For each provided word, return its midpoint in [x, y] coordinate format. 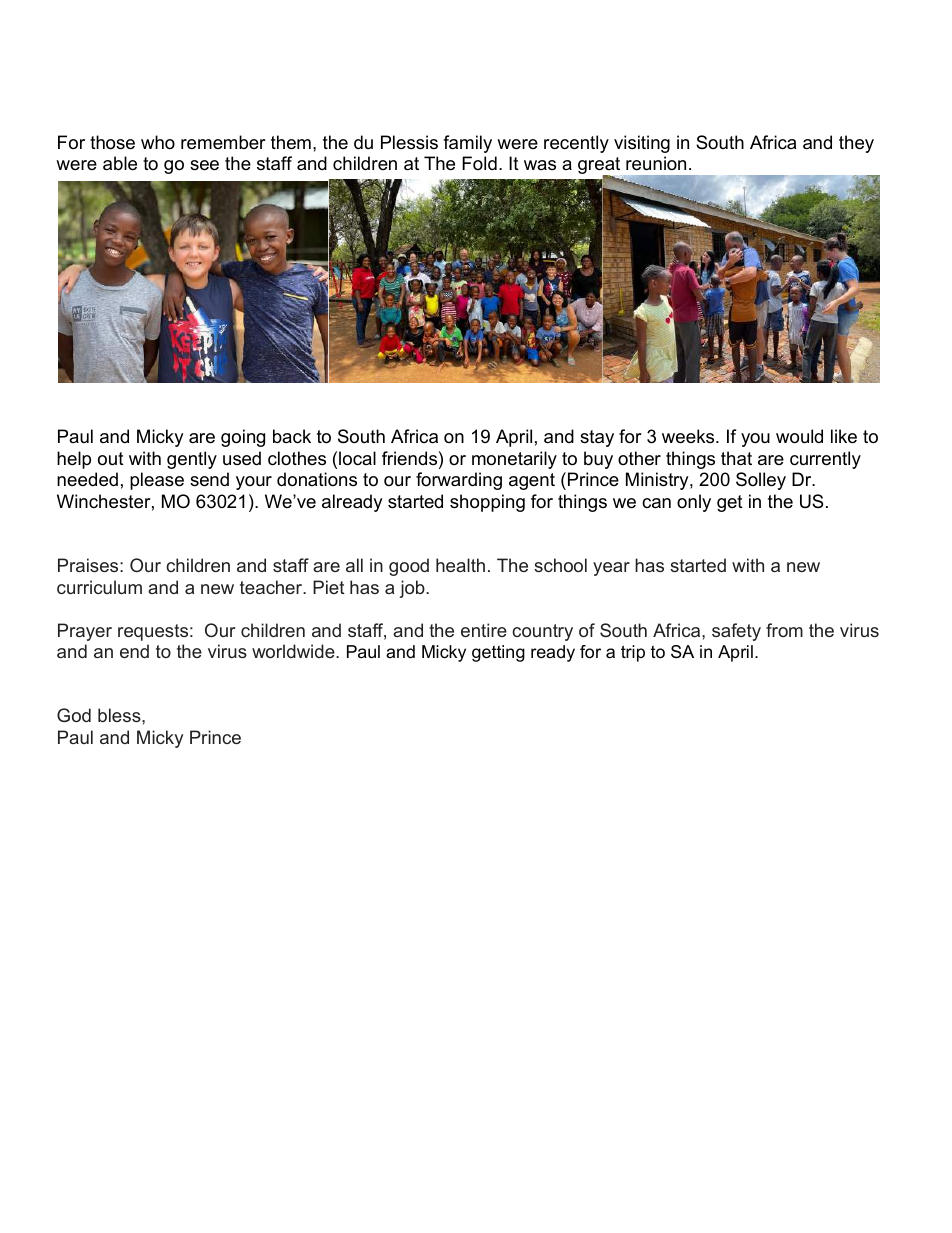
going [243, 438]
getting [498, 653]
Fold [479, 163]
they [856, 144]
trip [633, 653]
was [540, 165]
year [611, 569]
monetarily [514, 460]
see [204, 165]
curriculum [99, 587]
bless [120, 715]
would [799, 436]
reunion [656, 163]
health [460, 565]
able [120, 163]
